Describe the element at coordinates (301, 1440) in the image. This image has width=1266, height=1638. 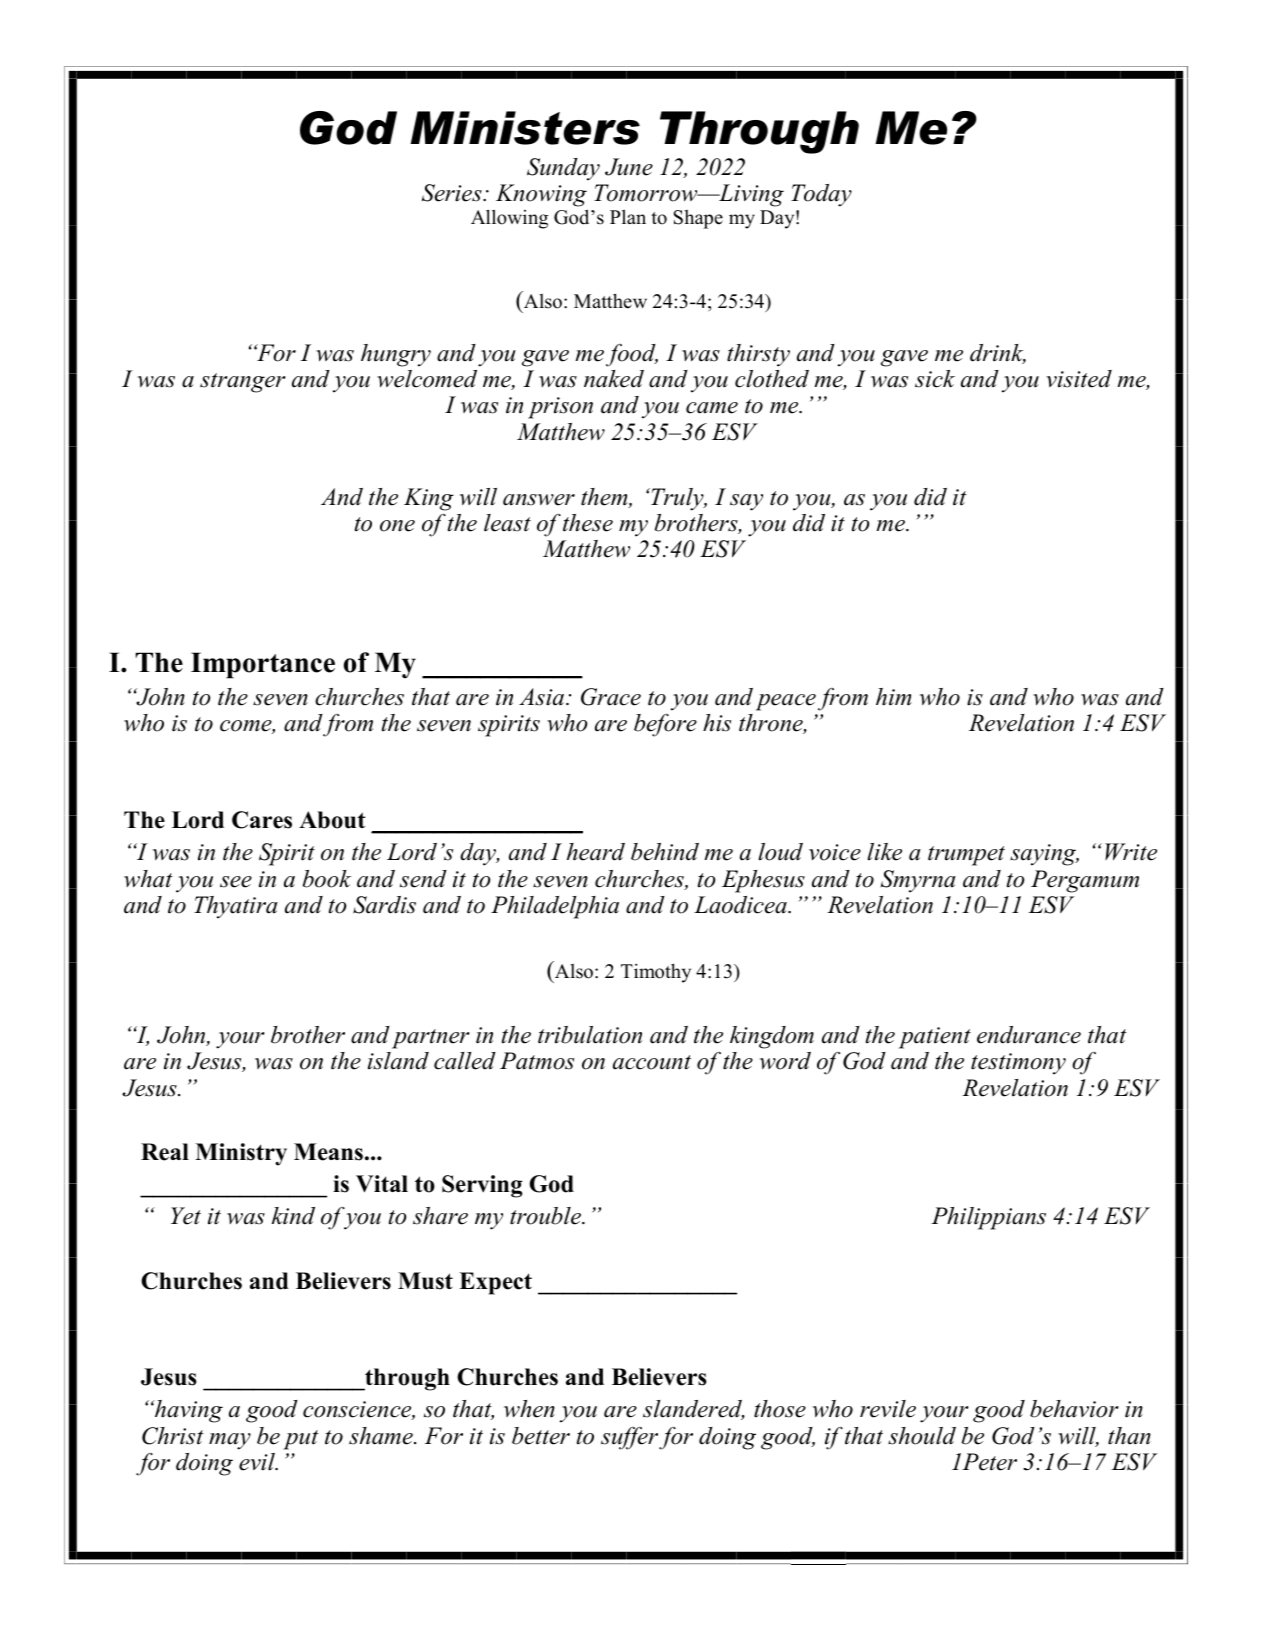
I see `put` at that location.
